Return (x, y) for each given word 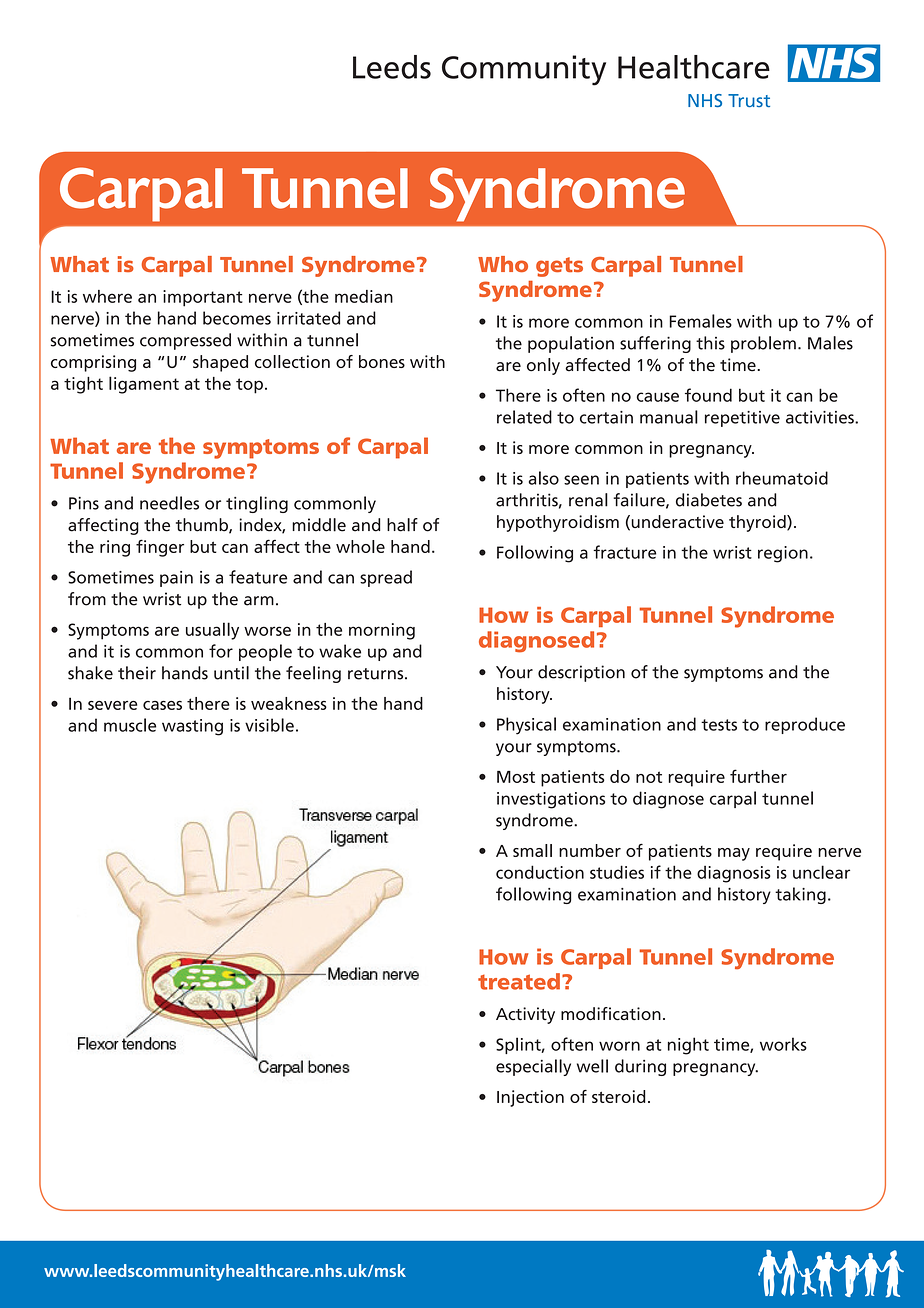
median (364, 296)
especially (533, 1067)
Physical (526, 726)
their (137, 673)
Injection (530, 1098)
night (688, 1046)
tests (719, 725)
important (203, 298)
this (710, 343)
